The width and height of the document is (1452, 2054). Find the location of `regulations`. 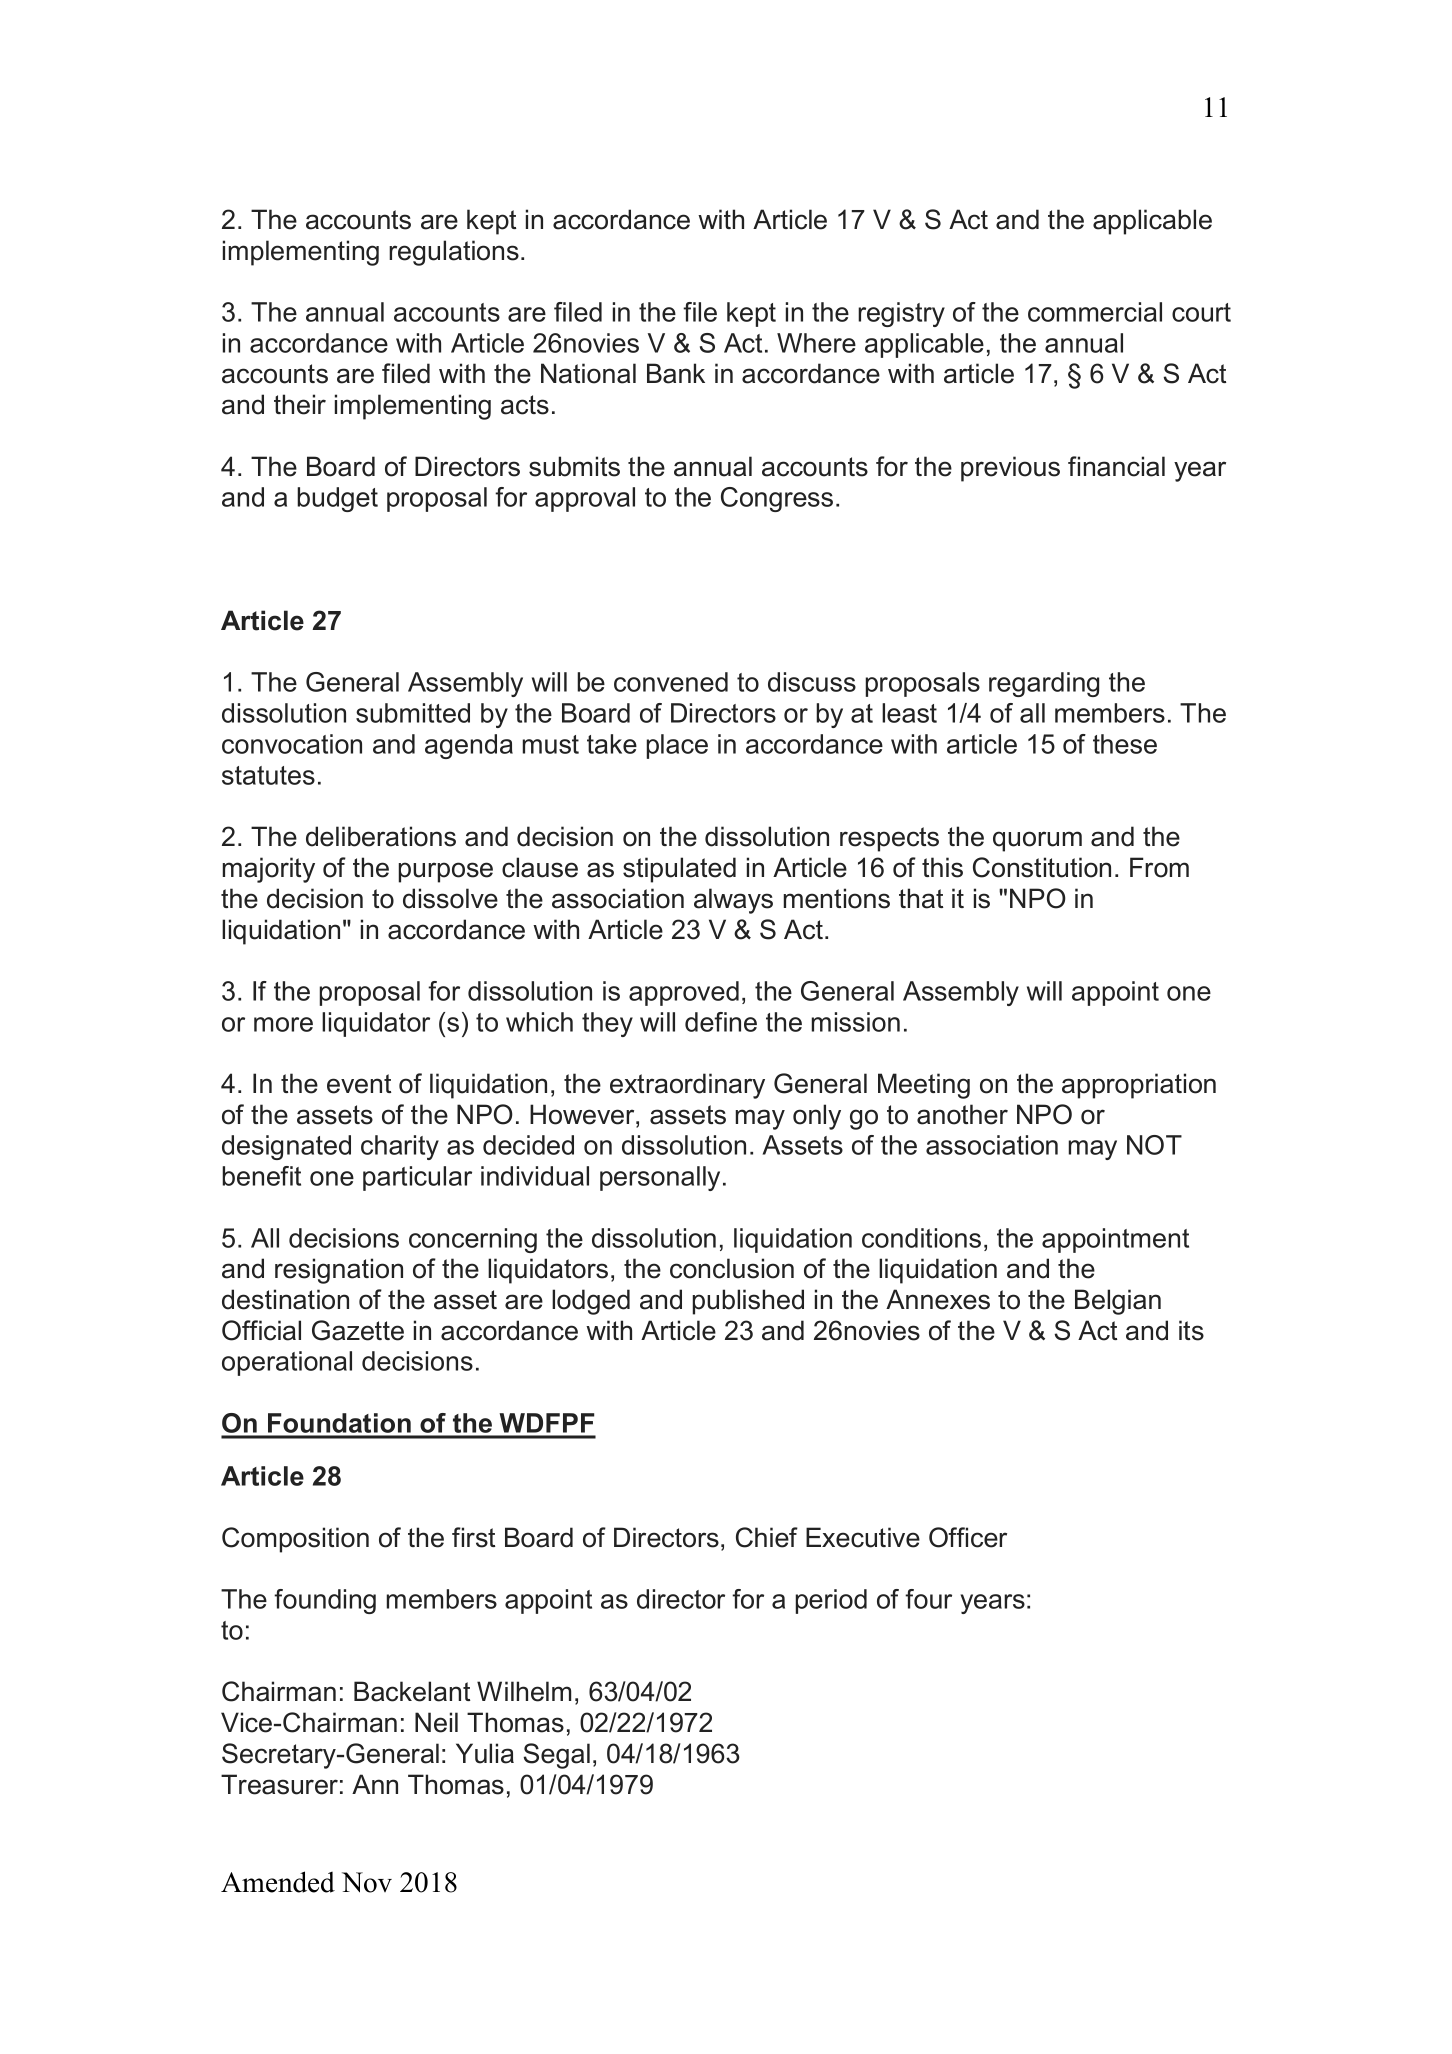

regulations is located at coordinates (454, 253).
